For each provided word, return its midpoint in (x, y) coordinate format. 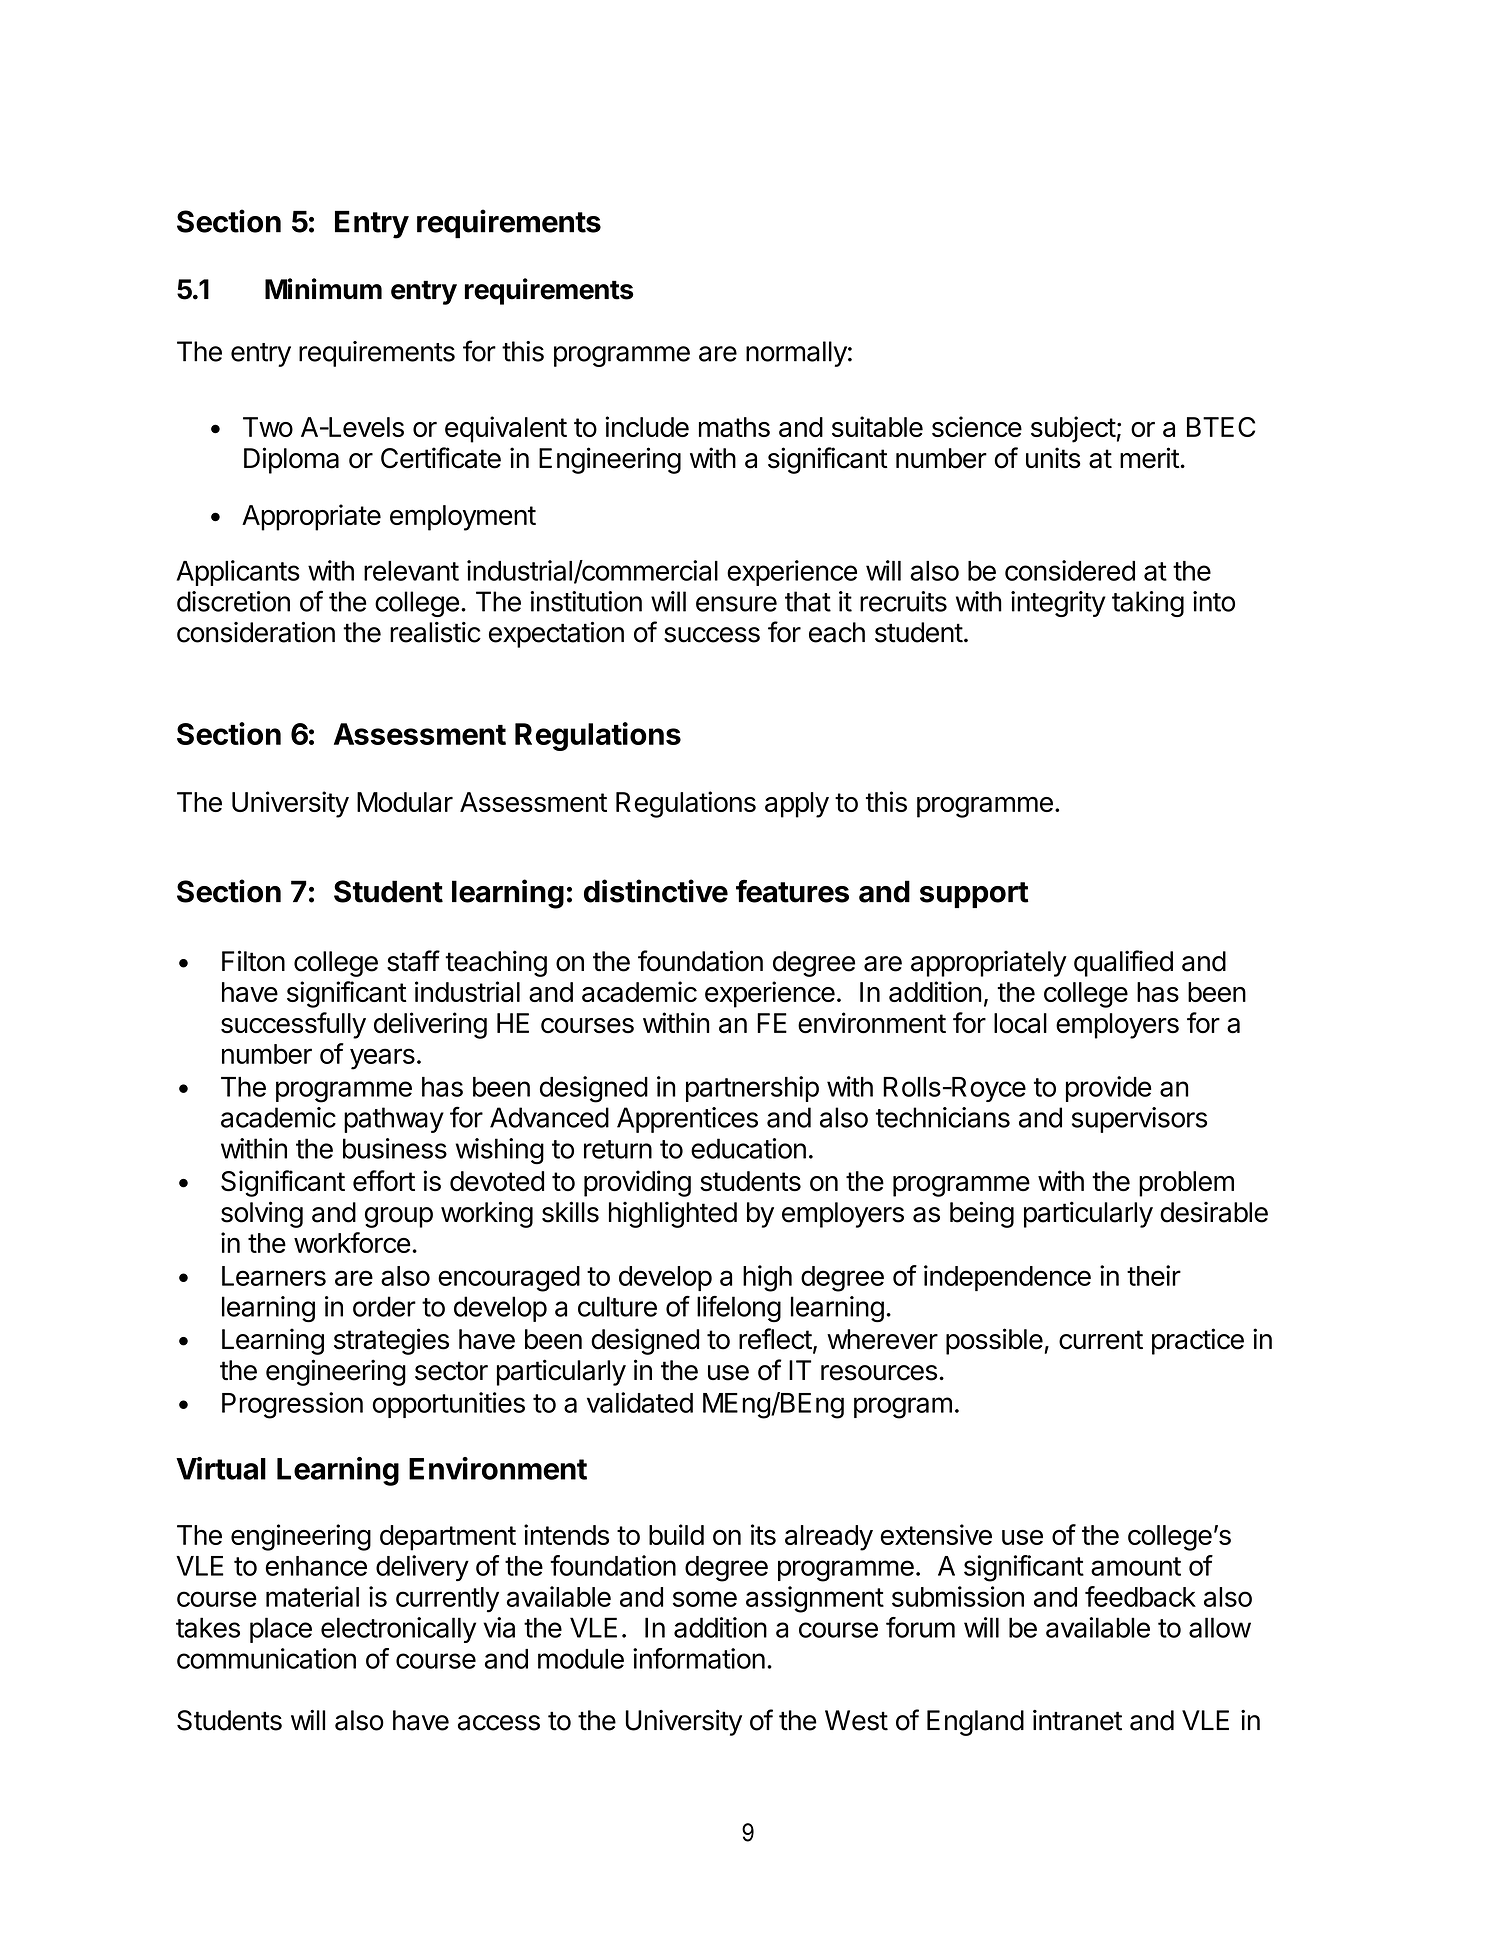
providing (637, 1183)
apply (797, 805)
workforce (352, 1242)
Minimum (323, 289)
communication (266, 1658)
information (699, 1658)
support (974, 895)
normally (796, 354)
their (1154, 1275)
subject (1073, 429)
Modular (405, 802)
